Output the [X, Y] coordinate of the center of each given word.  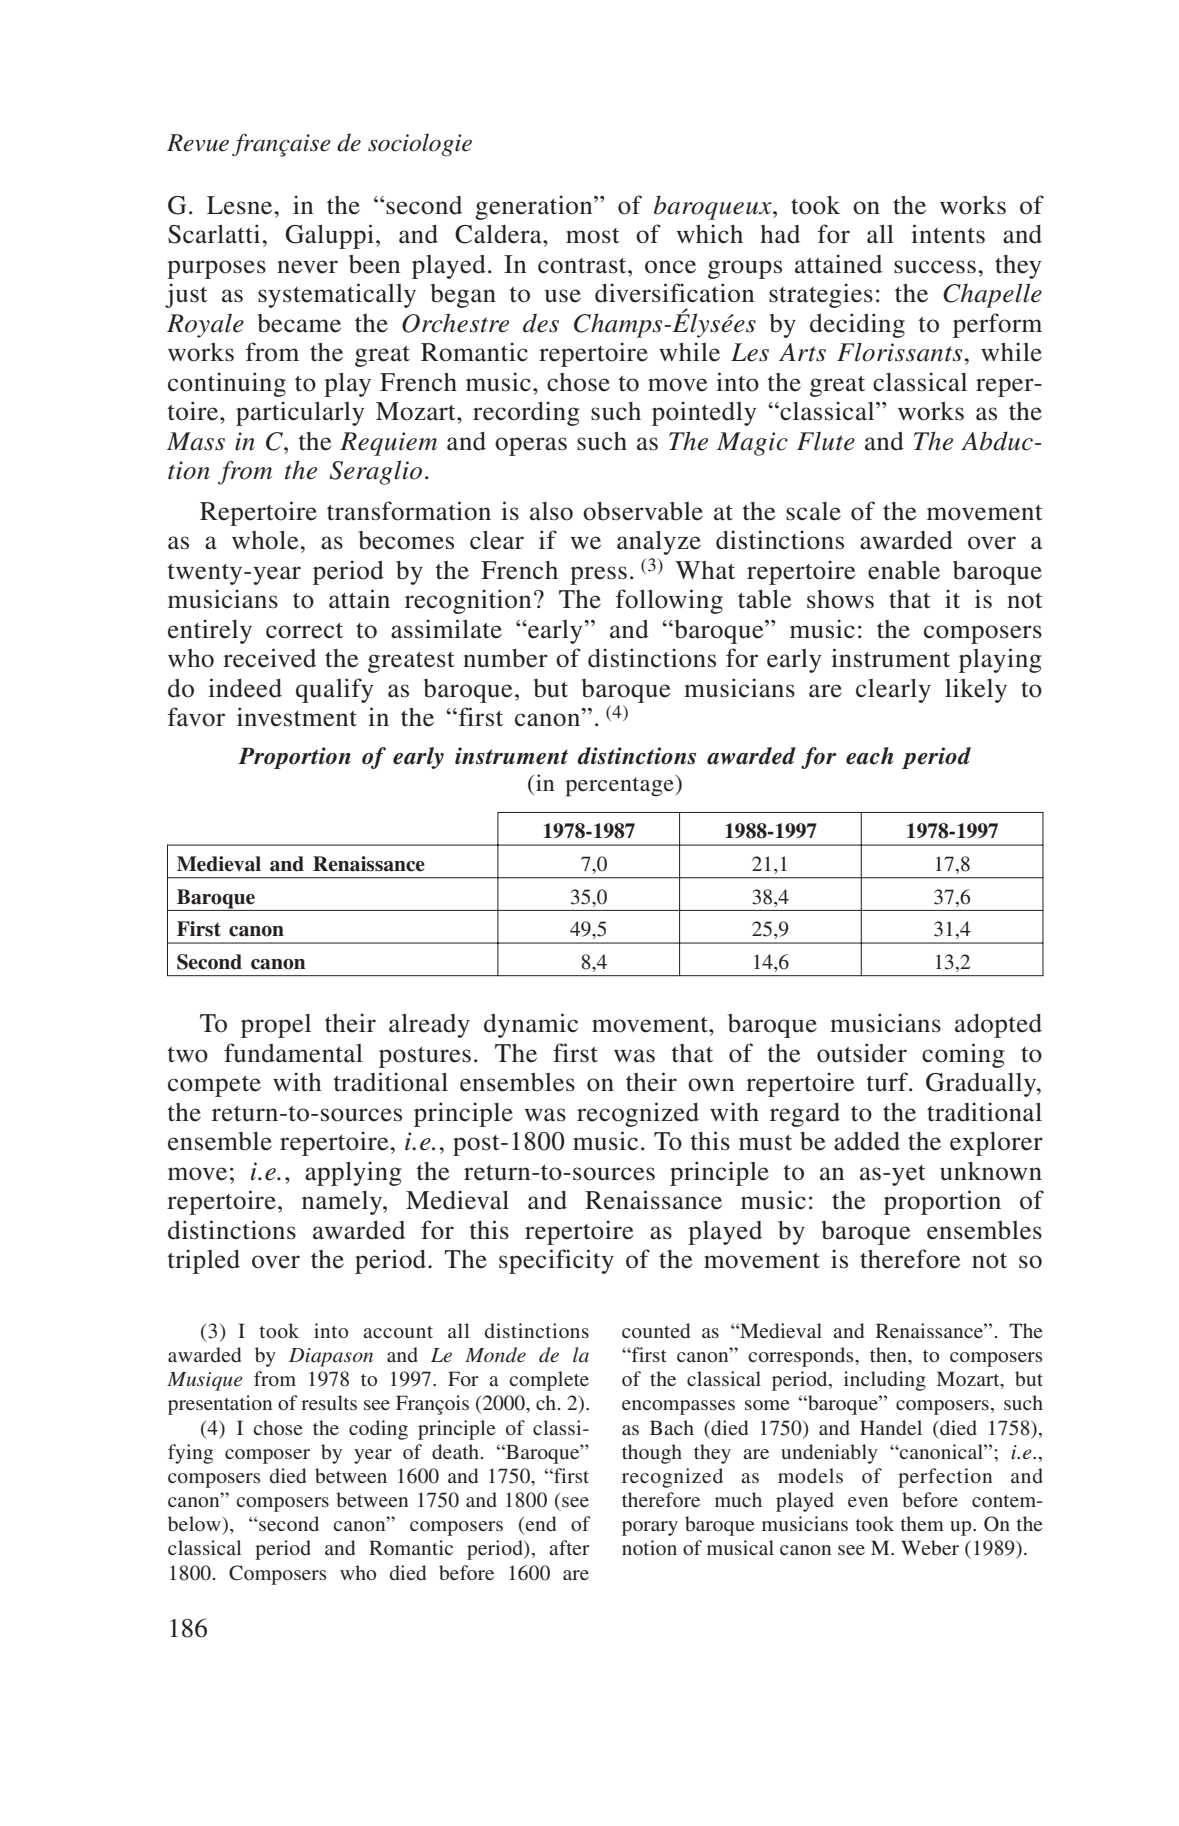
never [307, 267]
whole [265, 540]
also [551, 511]
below [195, 1523]
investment [297, 717]
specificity [556, 1261]
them [922, 1523]
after [569, 1547]
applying [353, 1173]
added [867, 1141]
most [593, 236]
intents [948, 234]
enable [904, 570]
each [869, 756]
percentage [620, 786]
